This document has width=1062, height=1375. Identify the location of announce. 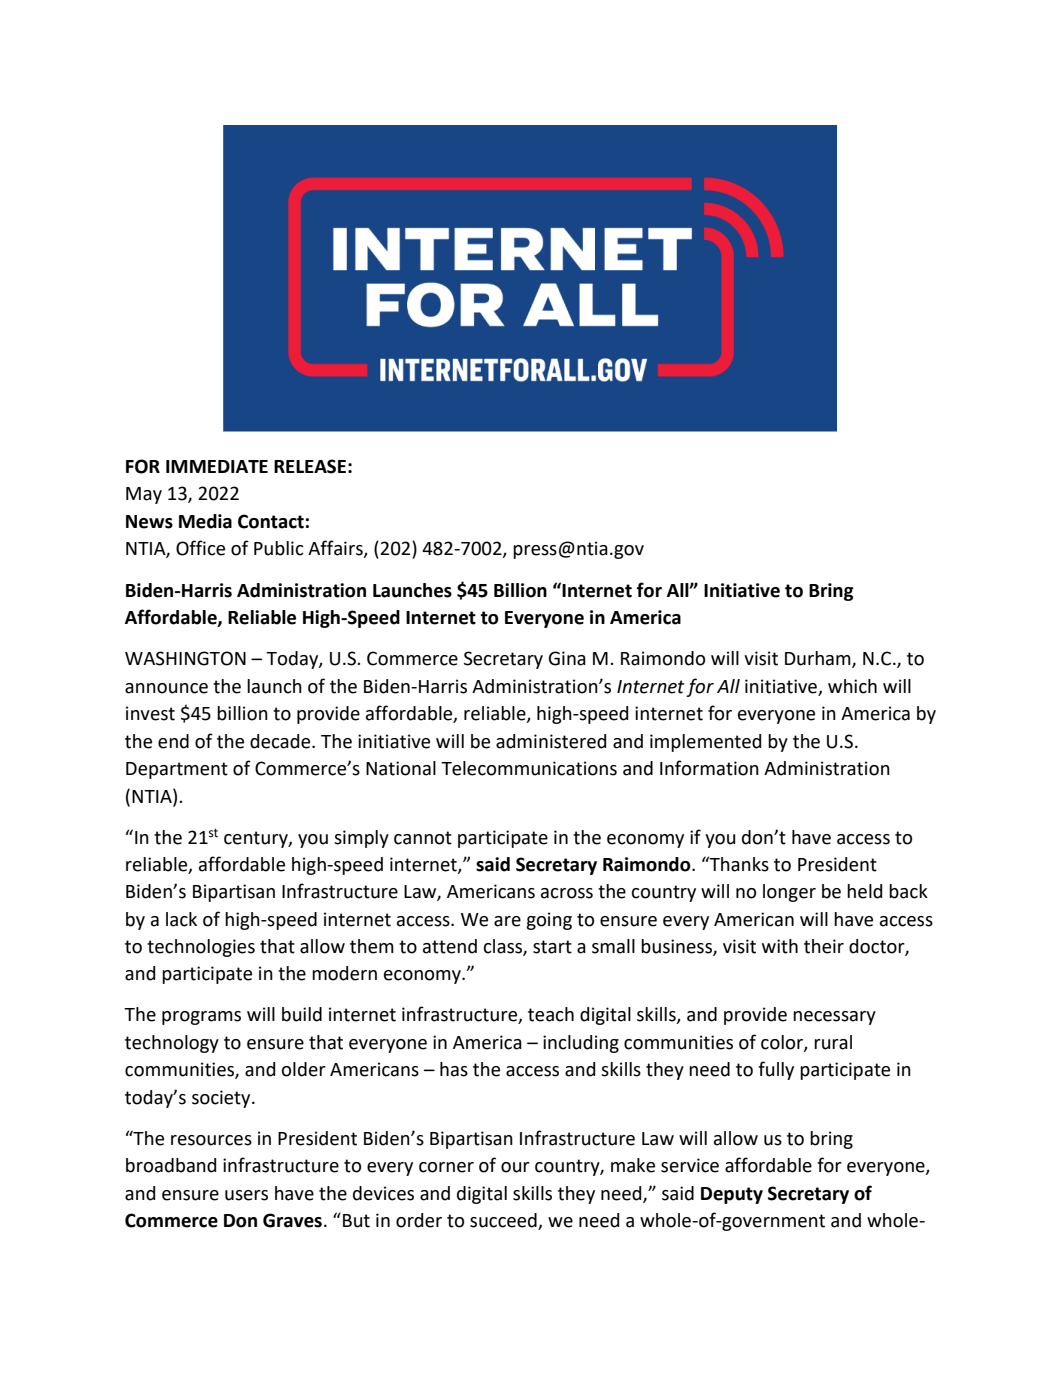
(166, 688).
